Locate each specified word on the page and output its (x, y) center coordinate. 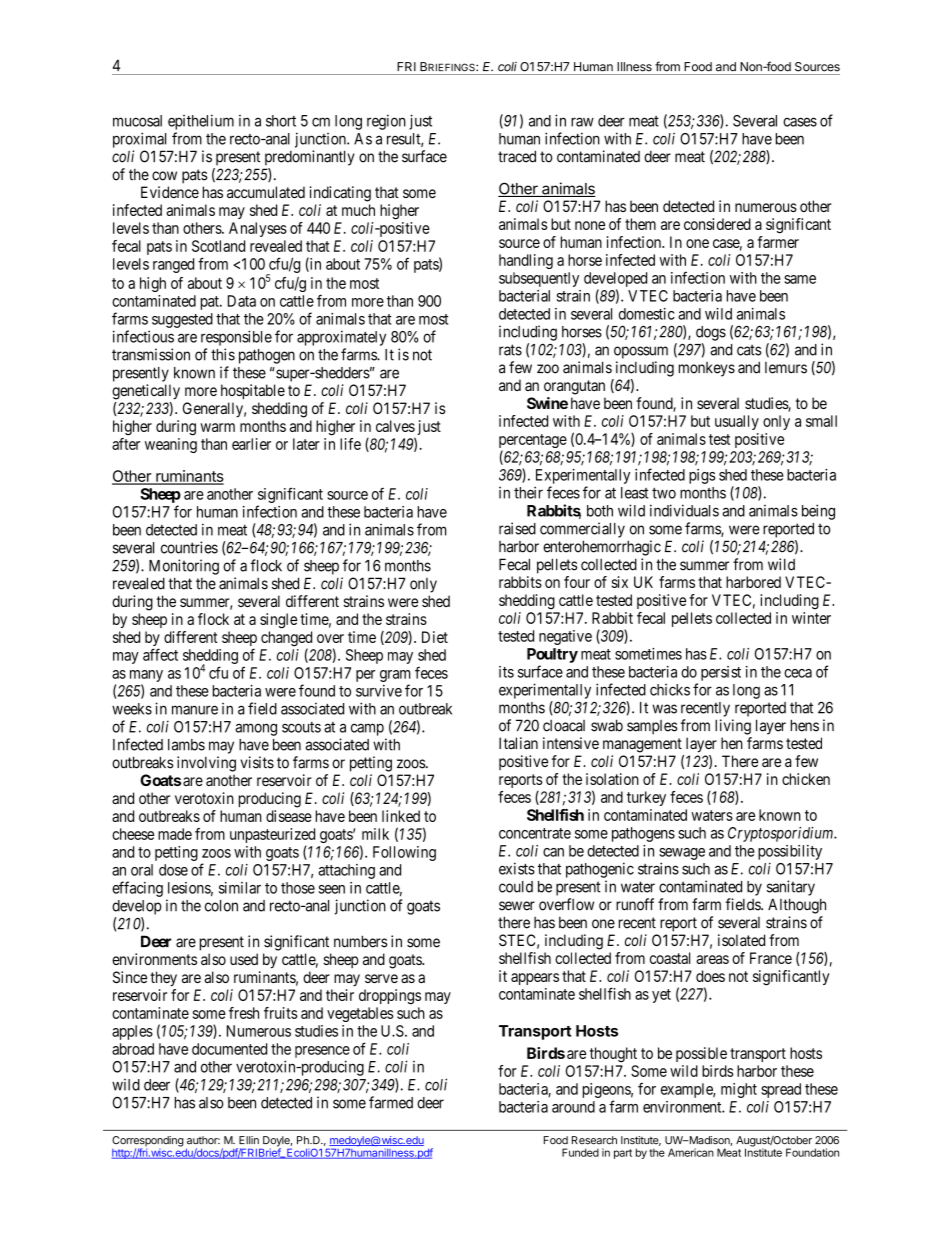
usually (737, 422)
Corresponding (148, 1142)
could (516, 887)
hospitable (253, 391)
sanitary (791, 888)
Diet (435, 637)
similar (240, 888)
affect (160, 654)
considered (717, 224)
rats (510, 350)
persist (721, 673)
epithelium (201, 122)
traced (517, 156)
